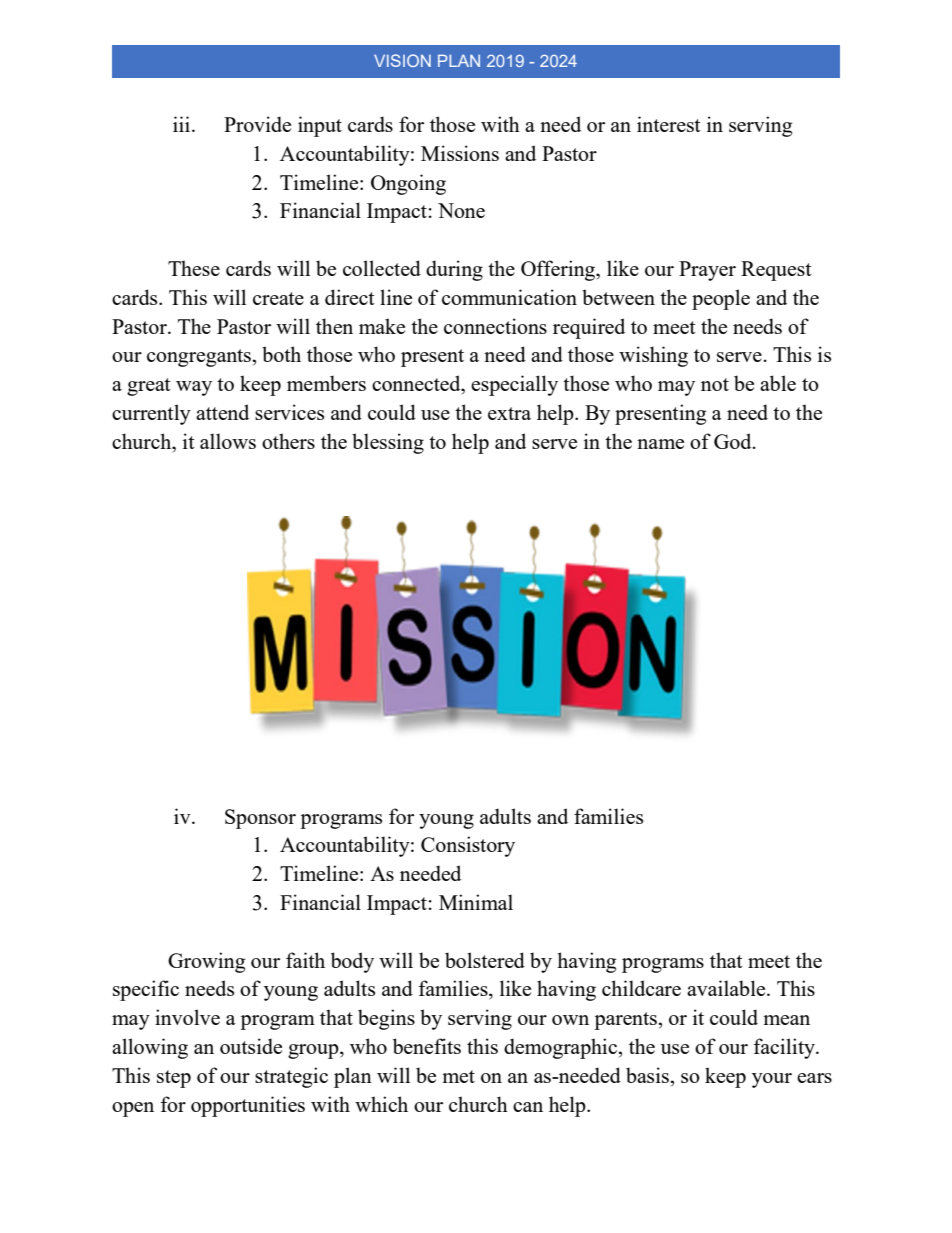 The width and height of the screenshot is (952, 1233). What do you see at coordinates (734, 441) in the screenshot?
I see `God` at bounding box center [734, 441].
